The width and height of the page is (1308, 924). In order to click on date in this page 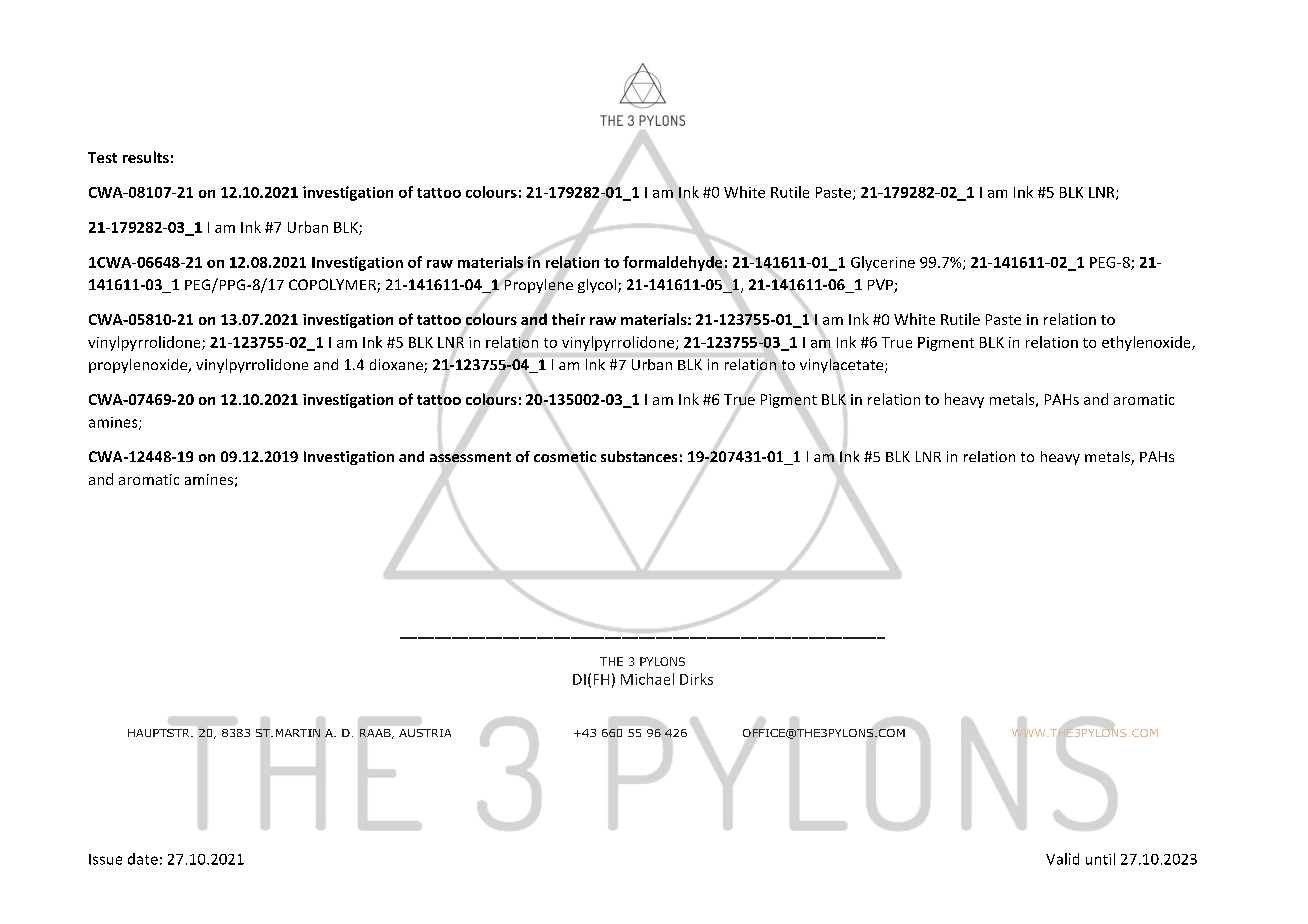, I will do `click(143, 859)`.
